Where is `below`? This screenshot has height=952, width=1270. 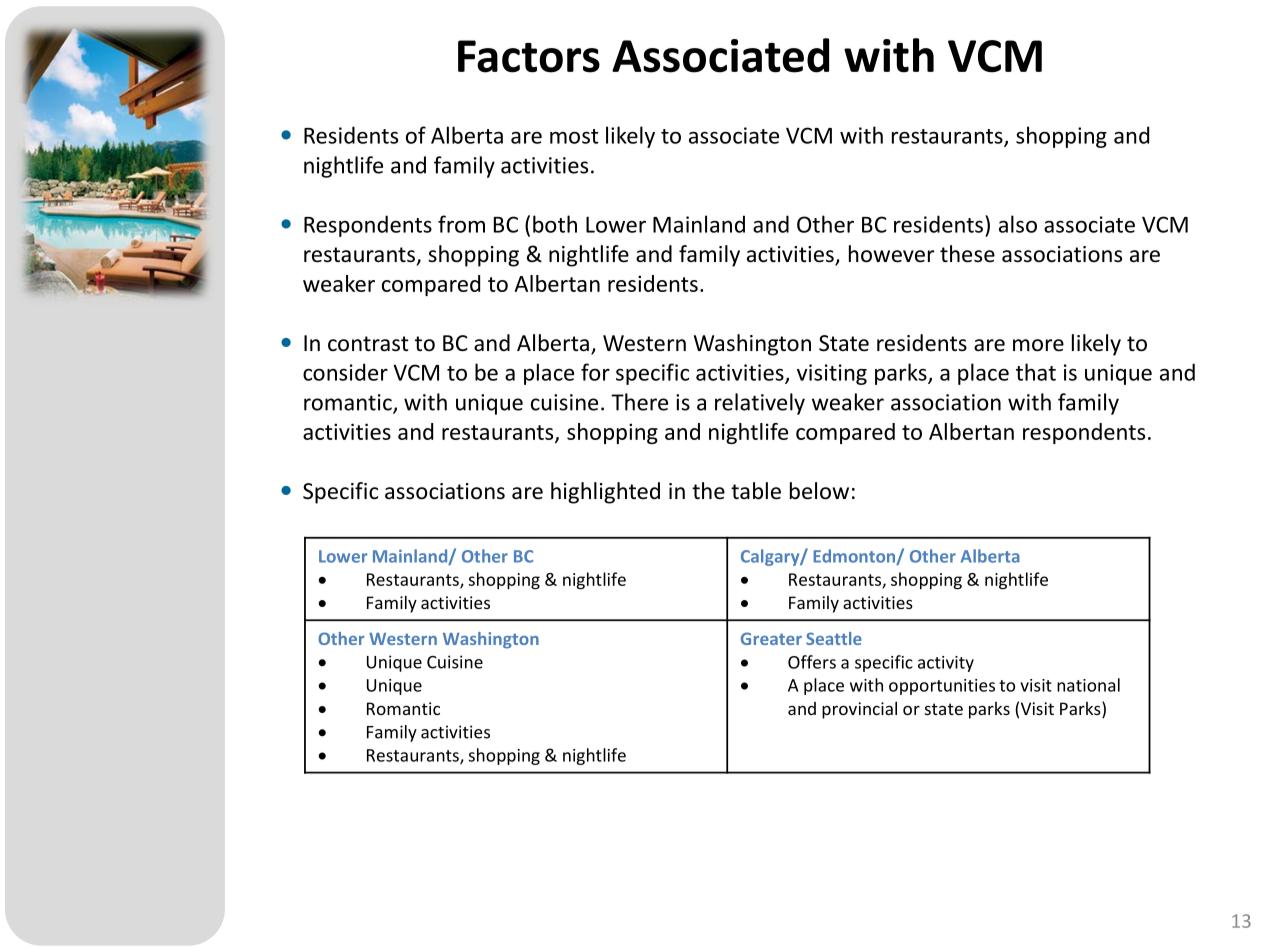
below is located at coordinates (819, 491).
